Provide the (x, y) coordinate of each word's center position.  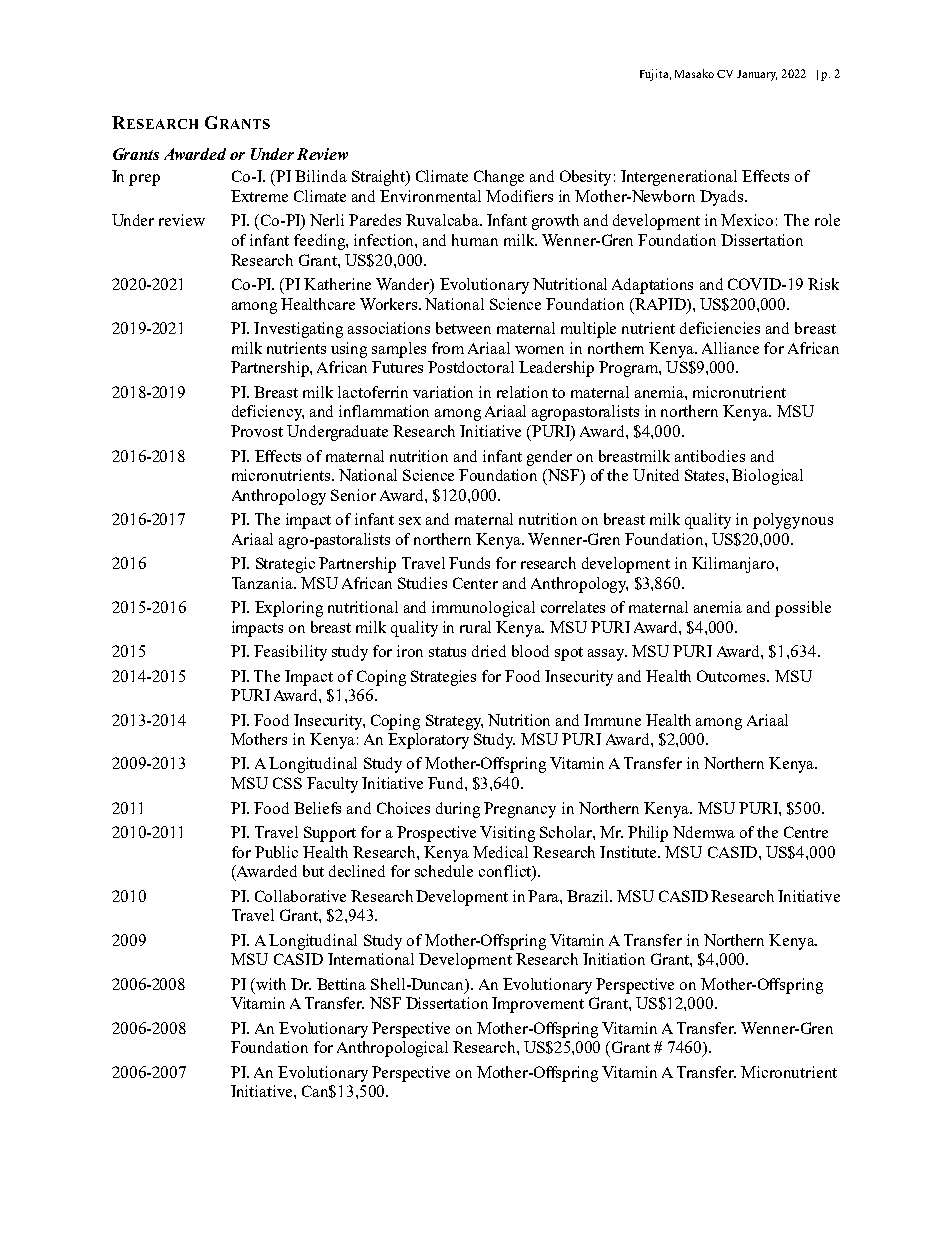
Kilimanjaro (733, 565)
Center (475, 583)
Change (499, 178)
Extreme (259, 196)
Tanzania (263, 583)
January (757, 75)
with (270, 984)
